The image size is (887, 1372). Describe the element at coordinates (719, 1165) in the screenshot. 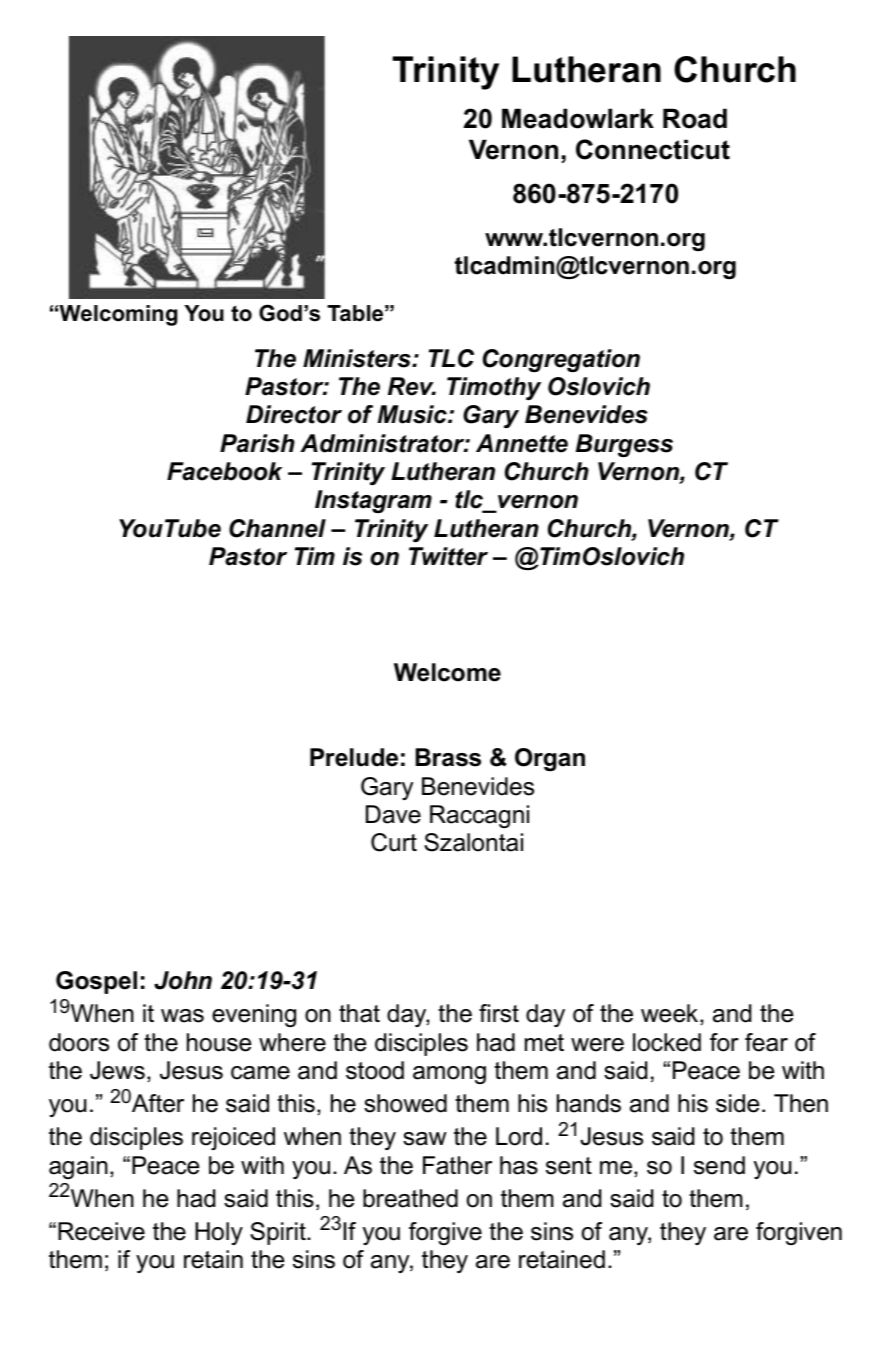

I see `send` at that location.
